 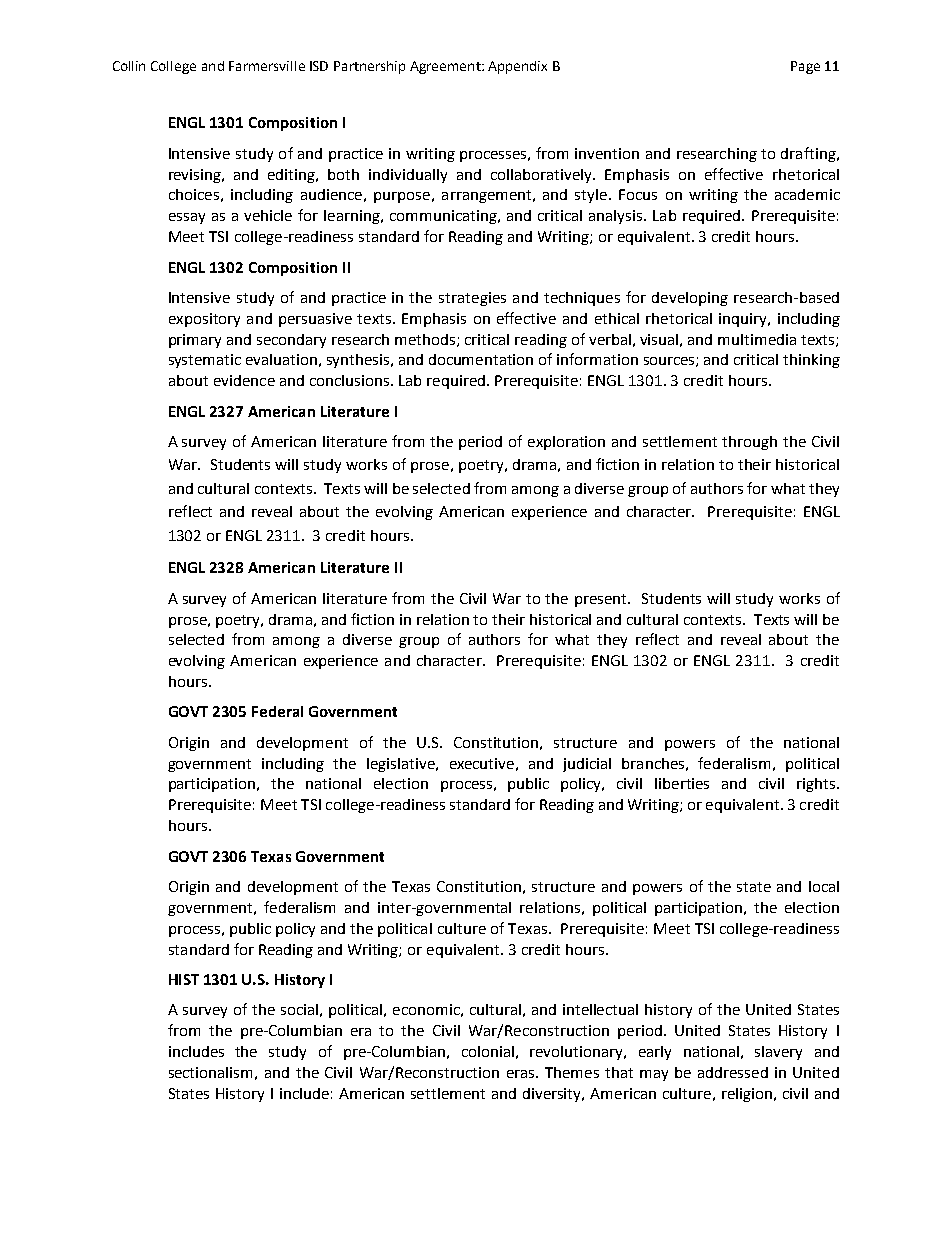 I want to click on evidence, so click(x=244, y=380).
